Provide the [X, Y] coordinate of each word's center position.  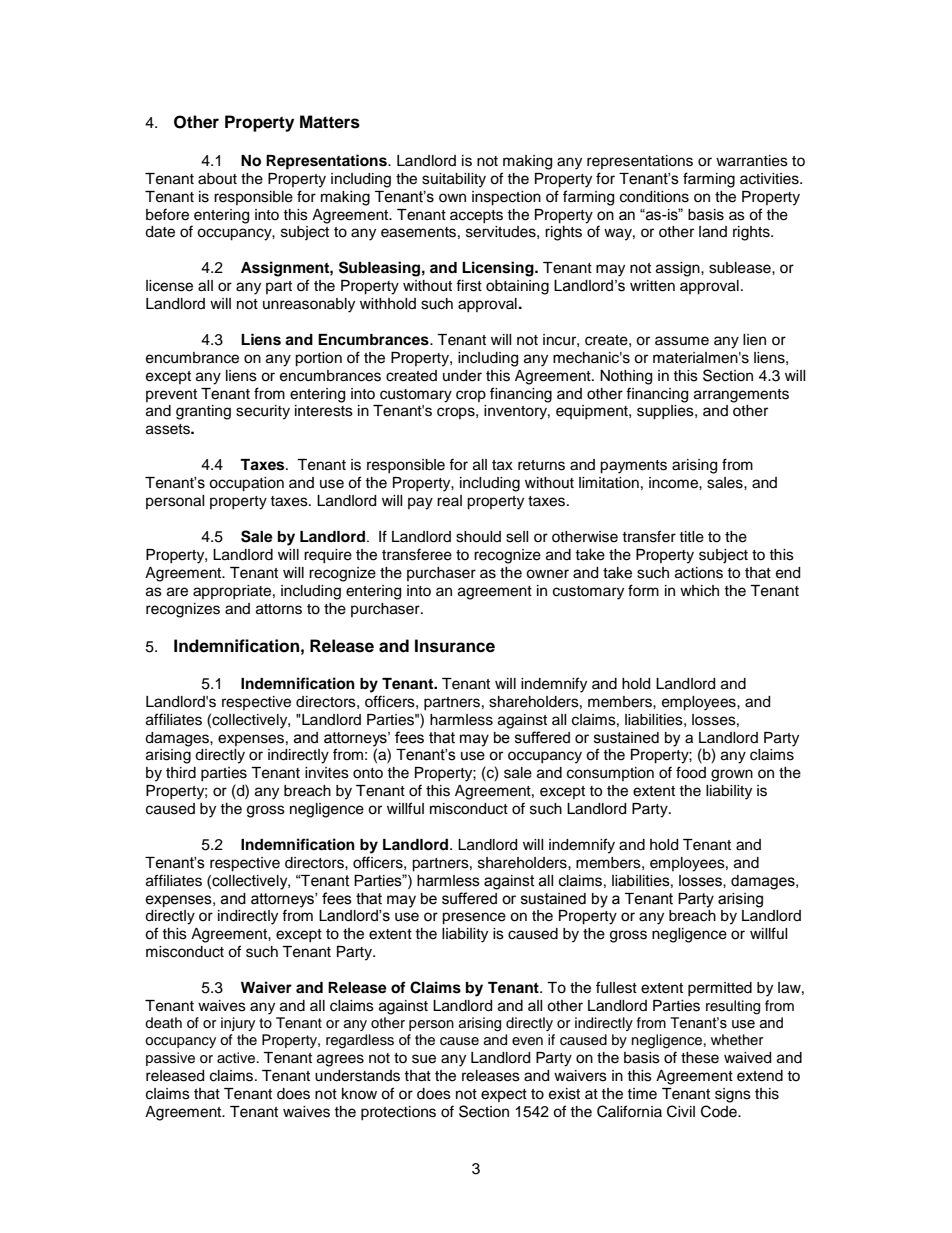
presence [474, 918]
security [263, 412]
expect [504, 1095]
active [237, 1058]
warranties [752, 161]
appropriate [232, 592]
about [217, 179]
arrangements [741, 396]
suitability [454, 180]
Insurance [455, 646]
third [181, 773]
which [699, 591]
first [469, 285]
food [691, 772]
